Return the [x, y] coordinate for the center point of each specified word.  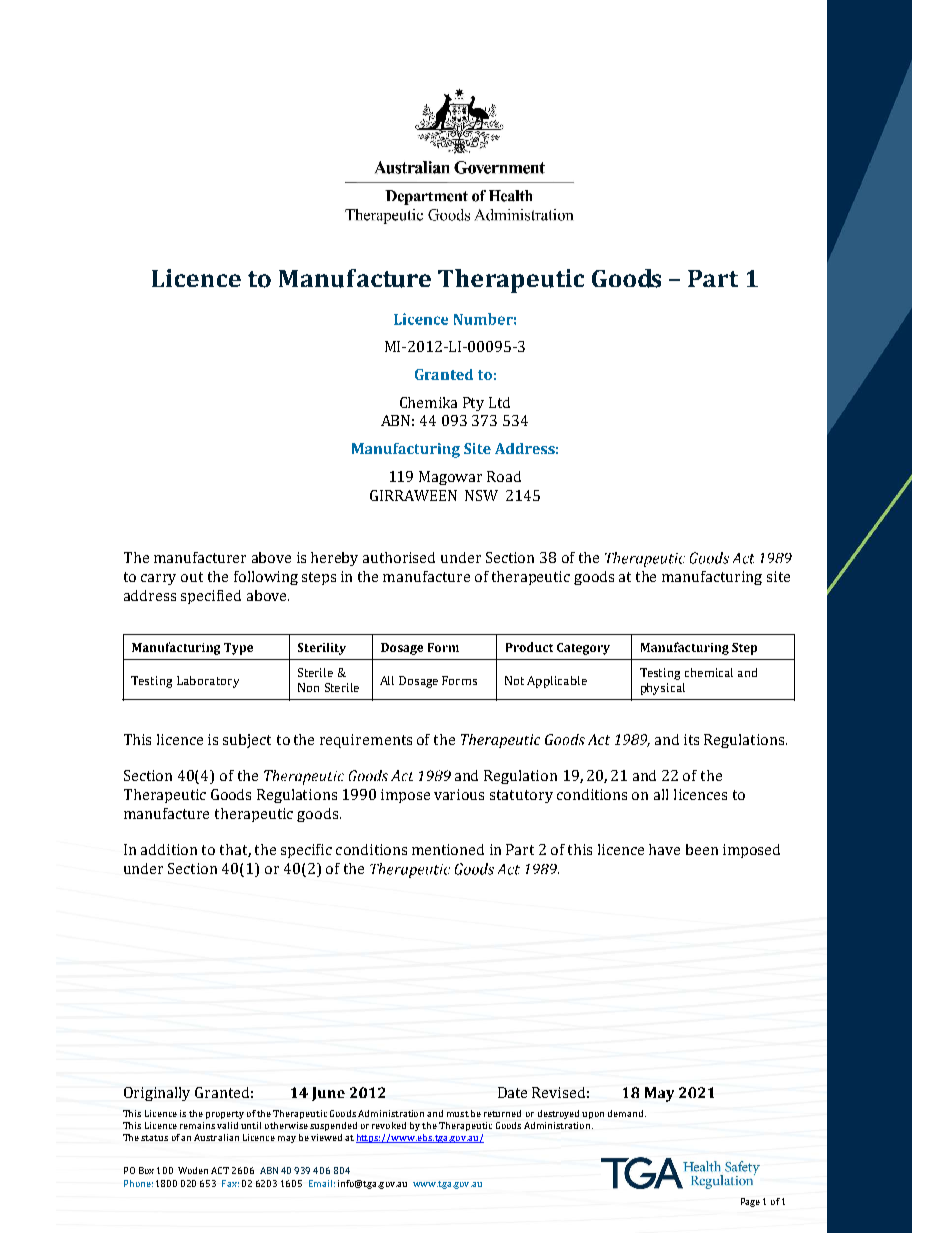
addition [169, 849]
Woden [193, 1170]
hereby [334, 559]
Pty [473, 404]
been [702, 849]
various [459, 794]
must [458, 1114]
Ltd [499, 402]
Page [750, 1202]
